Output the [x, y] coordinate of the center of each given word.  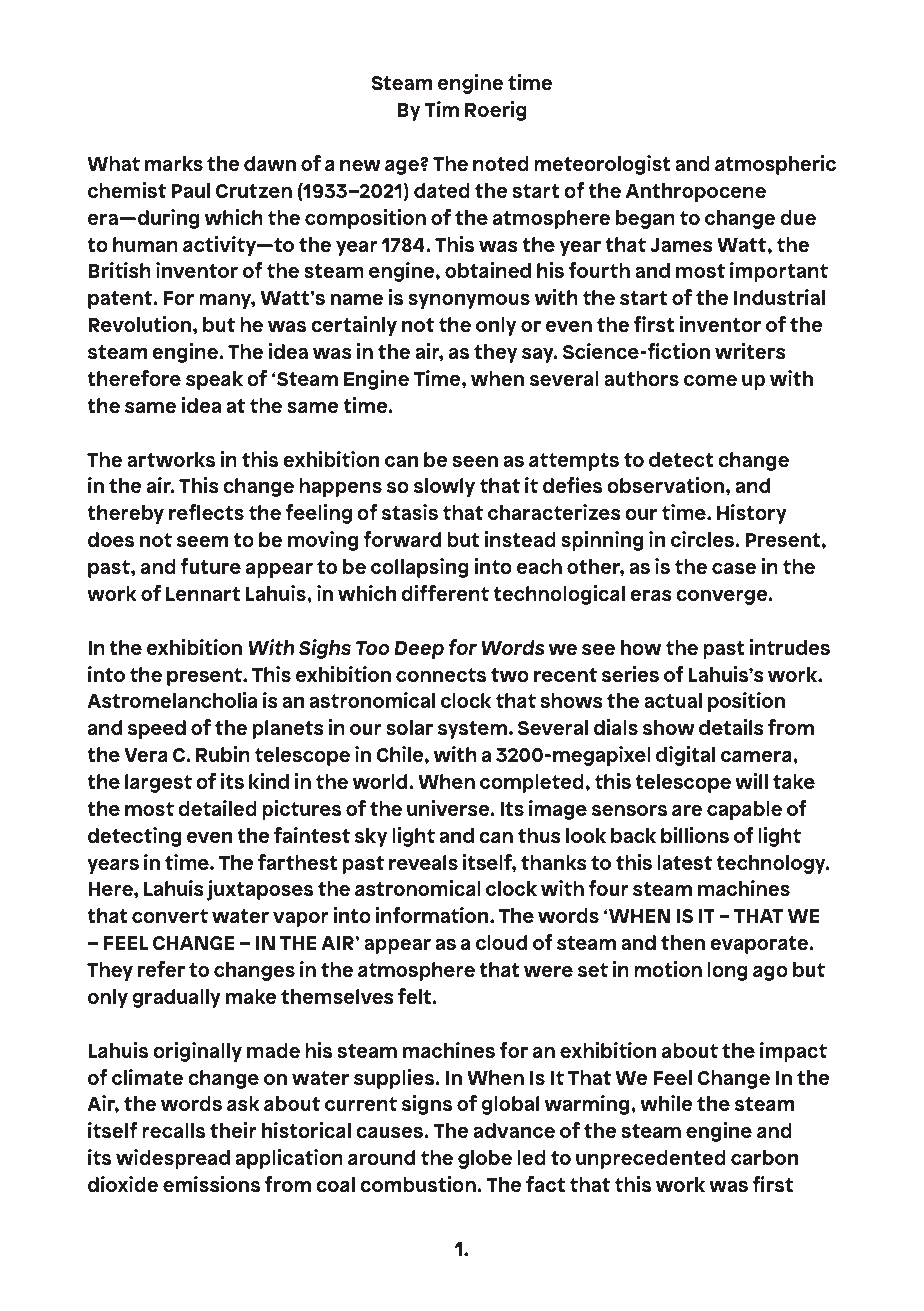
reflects [206, 512]
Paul [190, 190]
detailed [217, 808]
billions [695, 835]
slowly [444, 487]
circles [702, 539]
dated [442, 190]
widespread [173, 1159]
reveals [423, 862]
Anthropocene [695, 192]
